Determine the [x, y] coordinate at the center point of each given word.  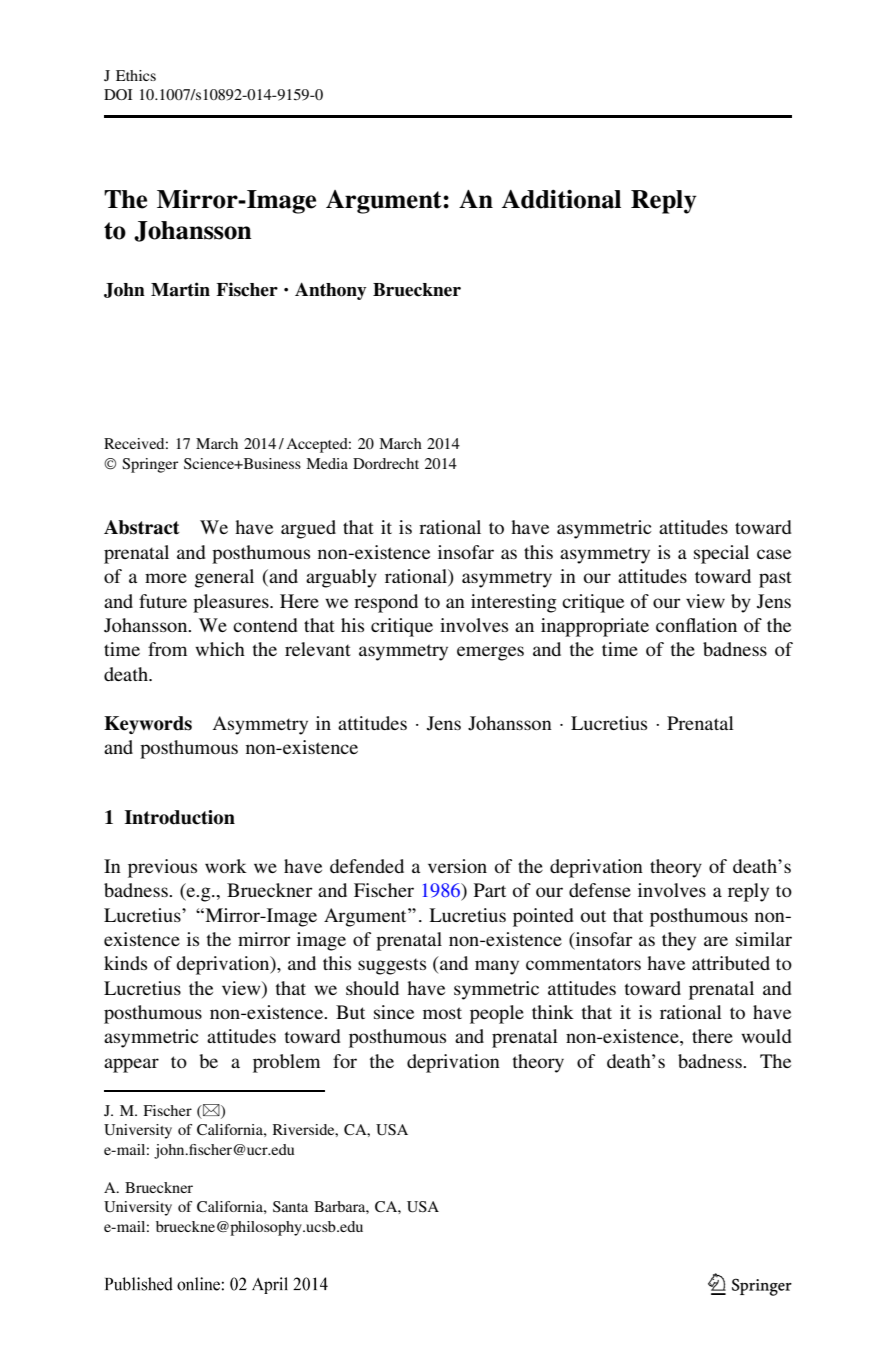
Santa [290, 1206]
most [442, 1013]
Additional [561, 199]
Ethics [136, 75]
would [766, 1036]
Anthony [331, 291]
